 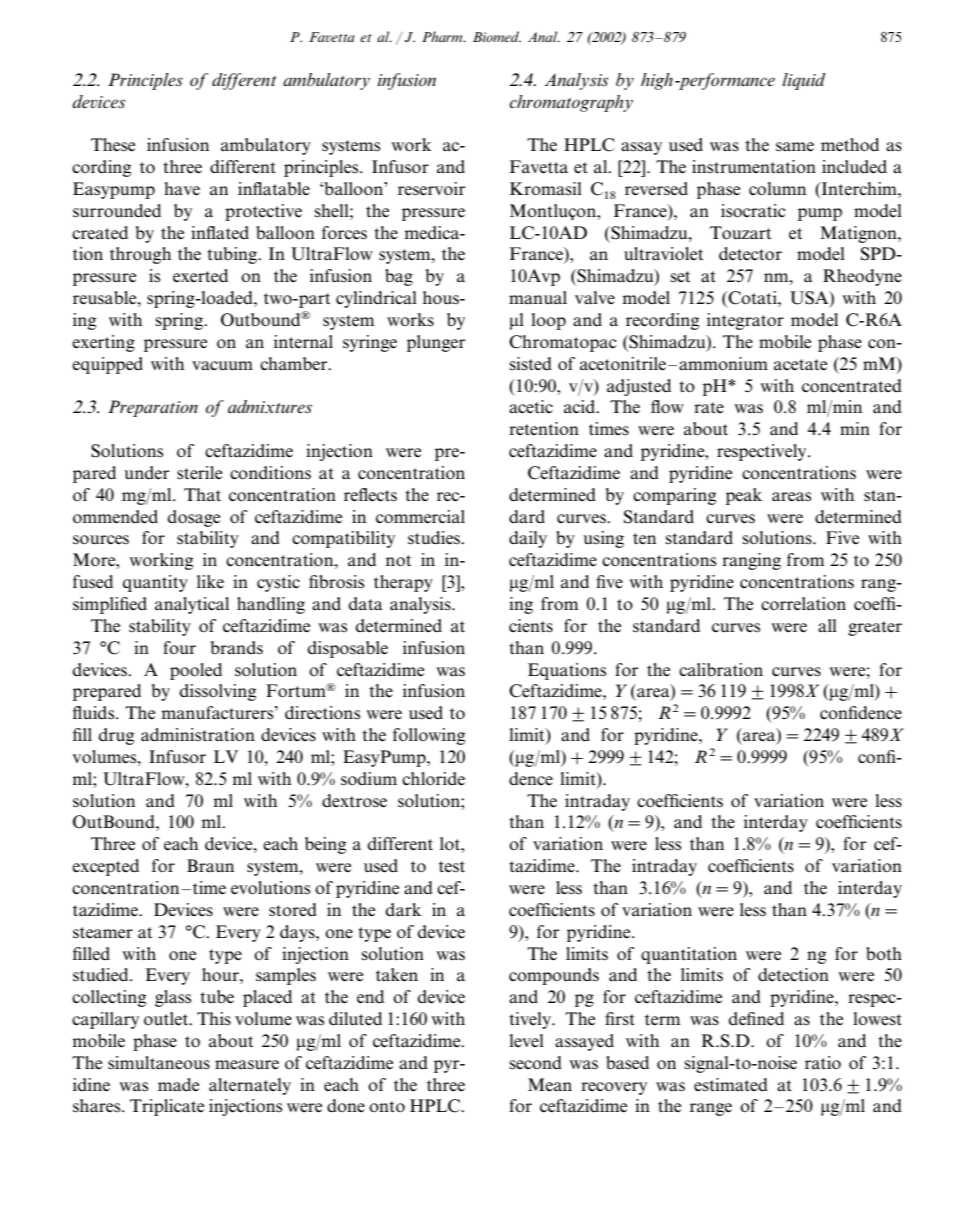 What do you see at coordinates (528, 539) in the screenshot?
I see `daily` at bounding box center [528, 539].
